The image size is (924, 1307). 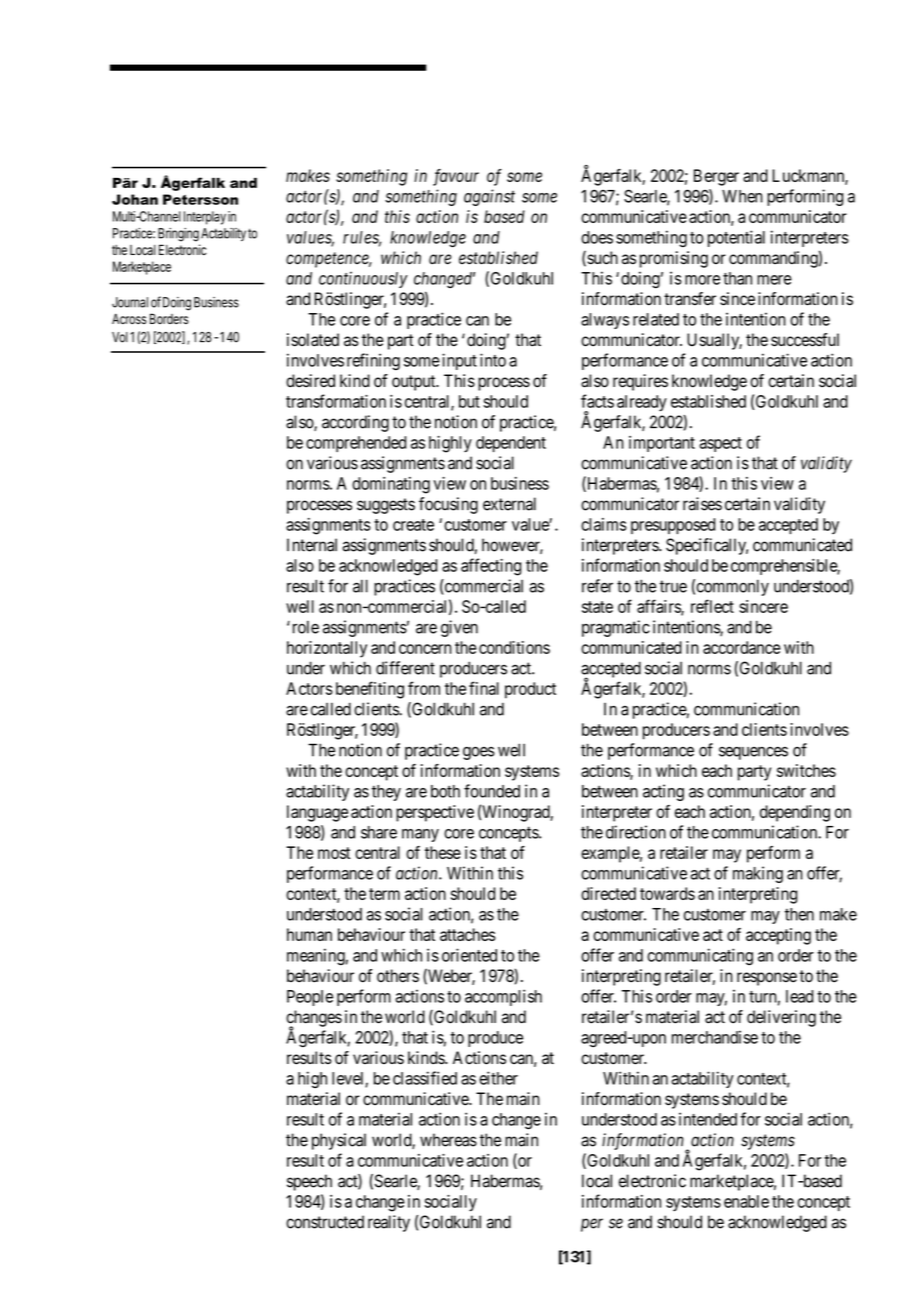 What do you see at coordinates (205, 218) in the image?
I see `Interplay` at bounding box center [205, 218].
